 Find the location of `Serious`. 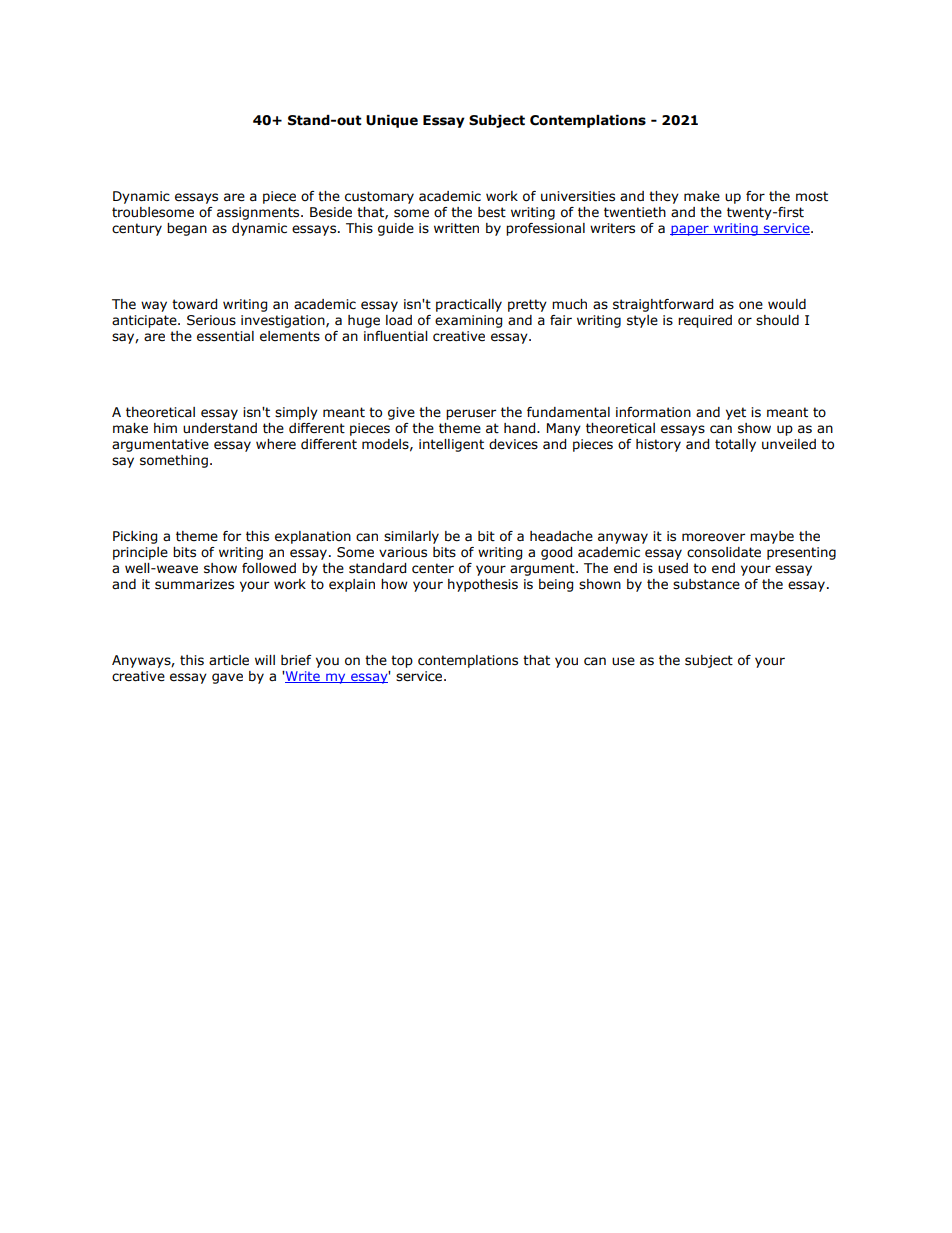

Serious is located at coordinates (211, 320).
